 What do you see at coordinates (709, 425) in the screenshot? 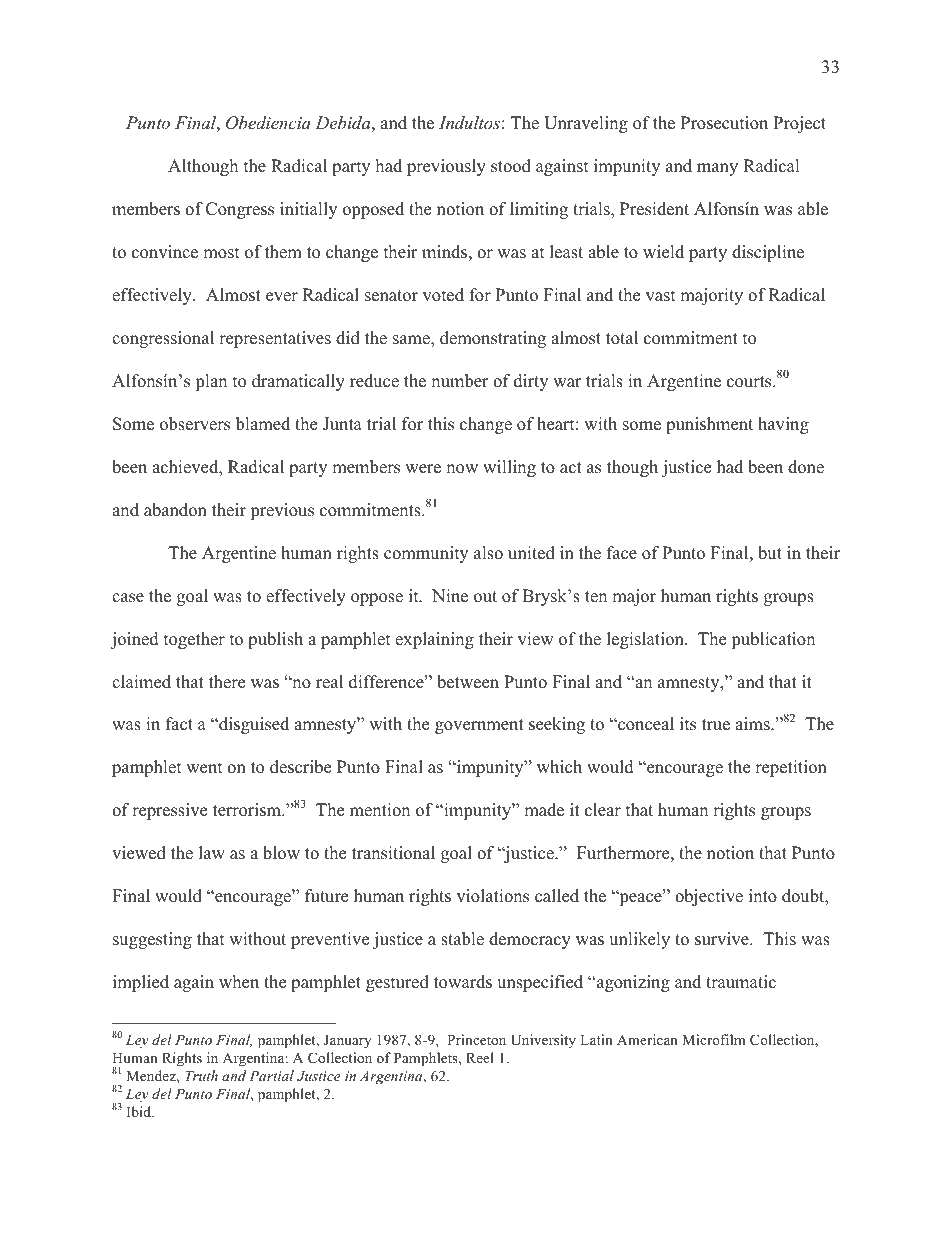
I see `punishment` at bounding box center [709, 425].
